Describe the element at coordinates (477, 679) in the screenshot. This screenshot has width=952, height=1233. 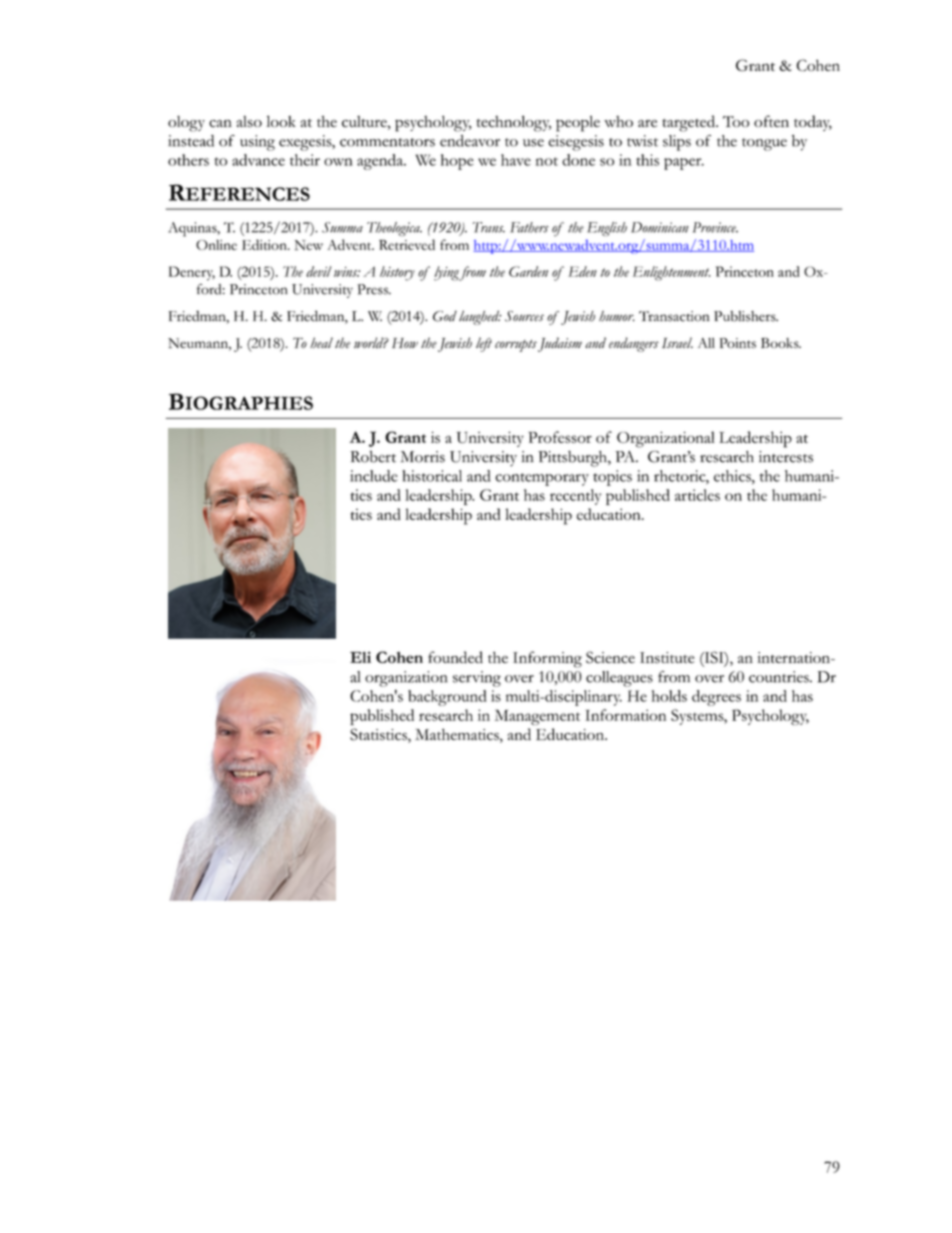
I see `serving` at that location.
